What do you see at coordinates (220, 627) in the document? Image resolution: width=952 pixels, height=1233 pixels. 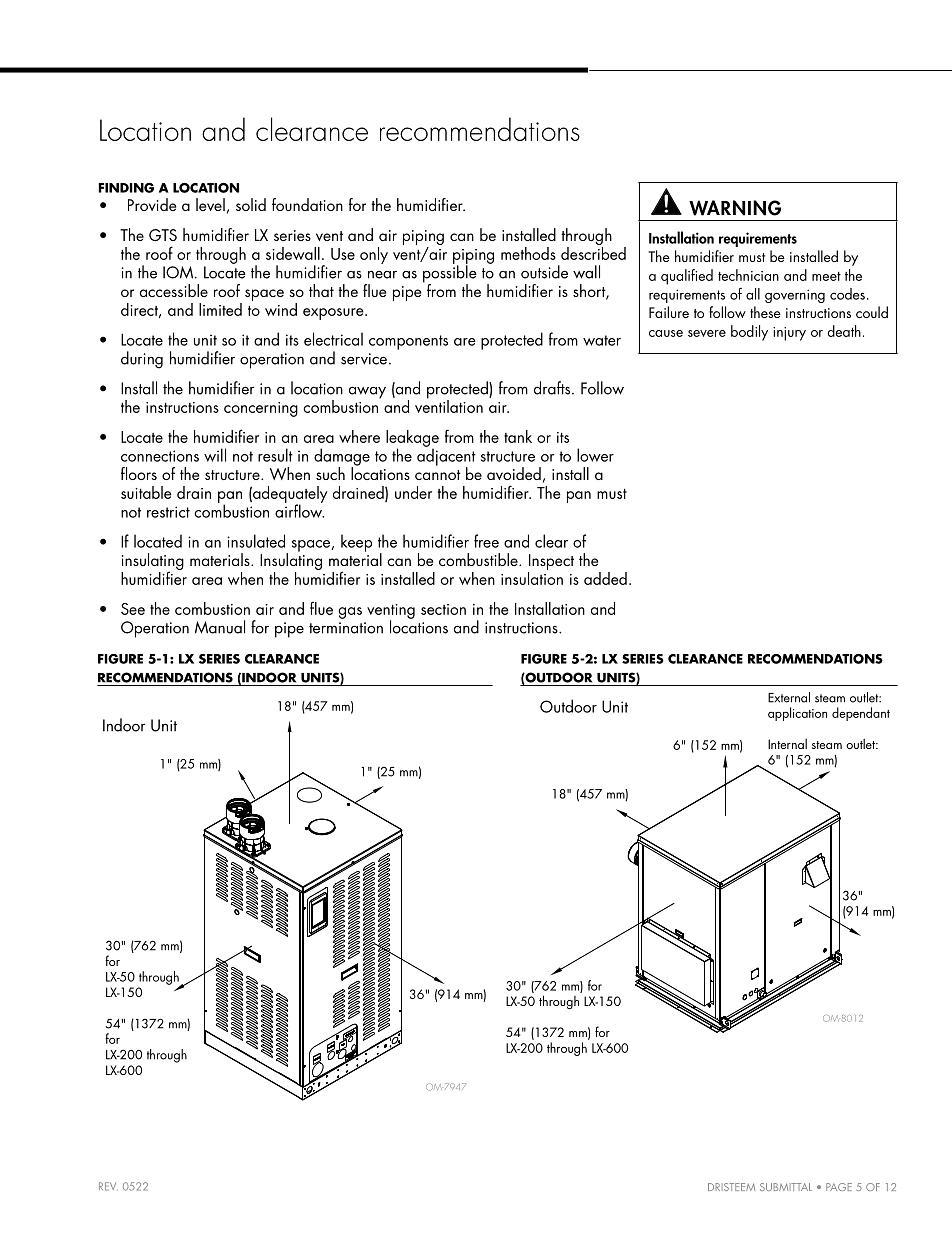 I see `Manual` at bounding box center [220, 627].
